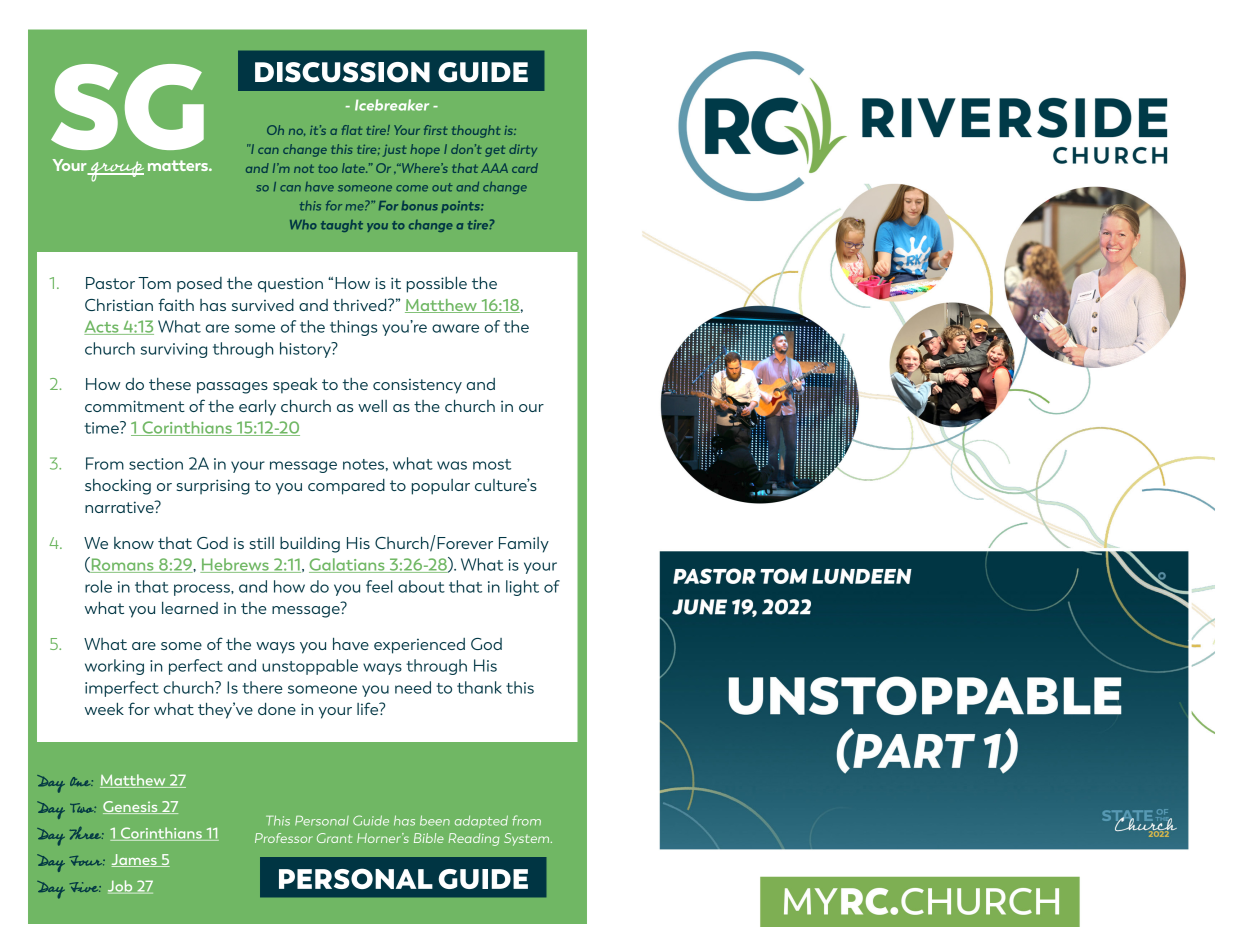 This screenshot has height=952, width=1233. Describe the element at coordinates (479, 687) in the screenshot. I see `thank` at that location.
